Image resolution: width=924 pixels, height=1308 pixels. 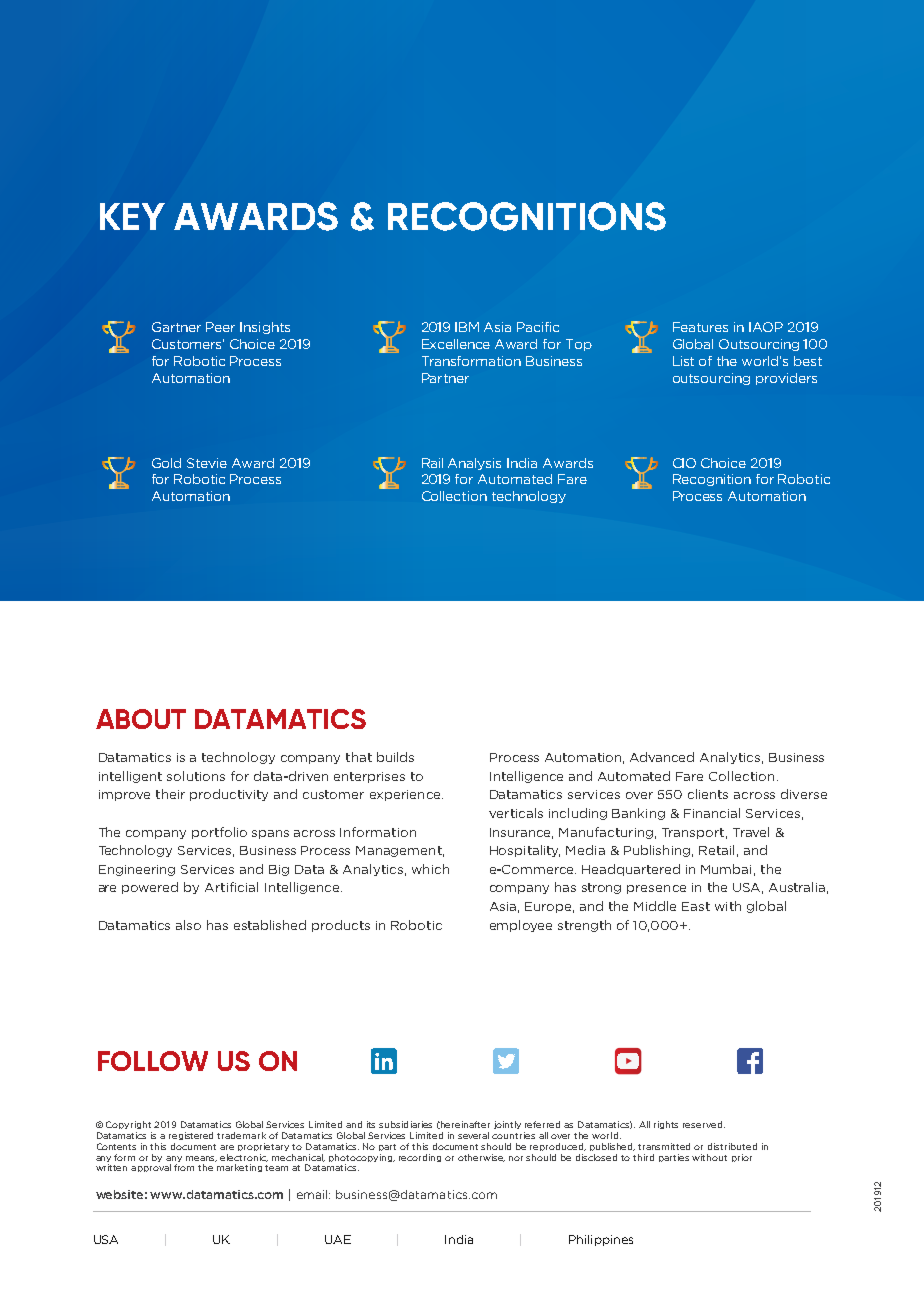 I want to click on KEY, so click(x=132, y=216).
